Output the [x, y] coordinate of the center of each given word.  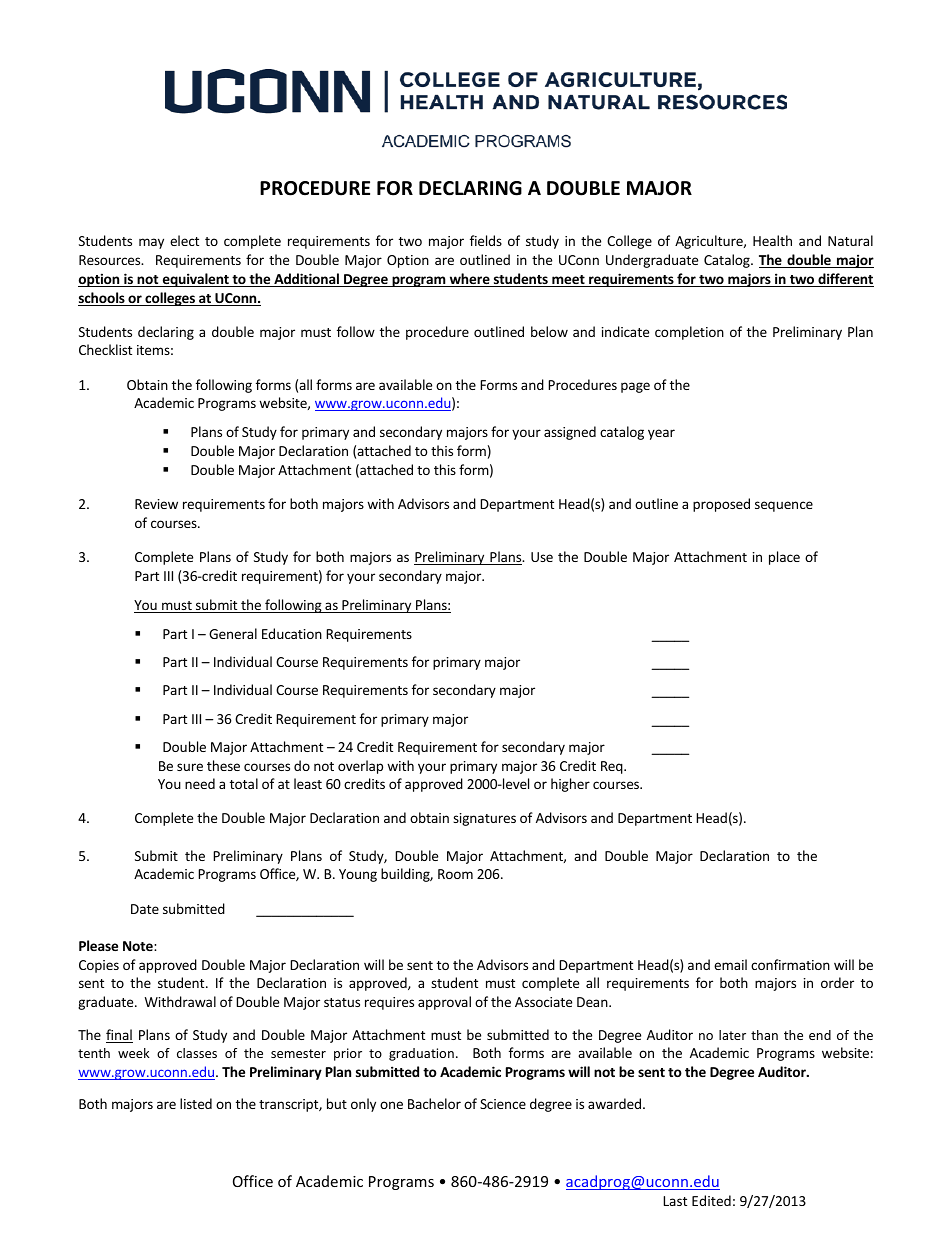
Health [772, 240]
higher [570, 785]
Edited [711, 1200]
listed [196, 1103]
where [469, 280]
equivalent [195, 280]
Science [503, 1104]
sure [190, 767]
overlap [360, 767]
